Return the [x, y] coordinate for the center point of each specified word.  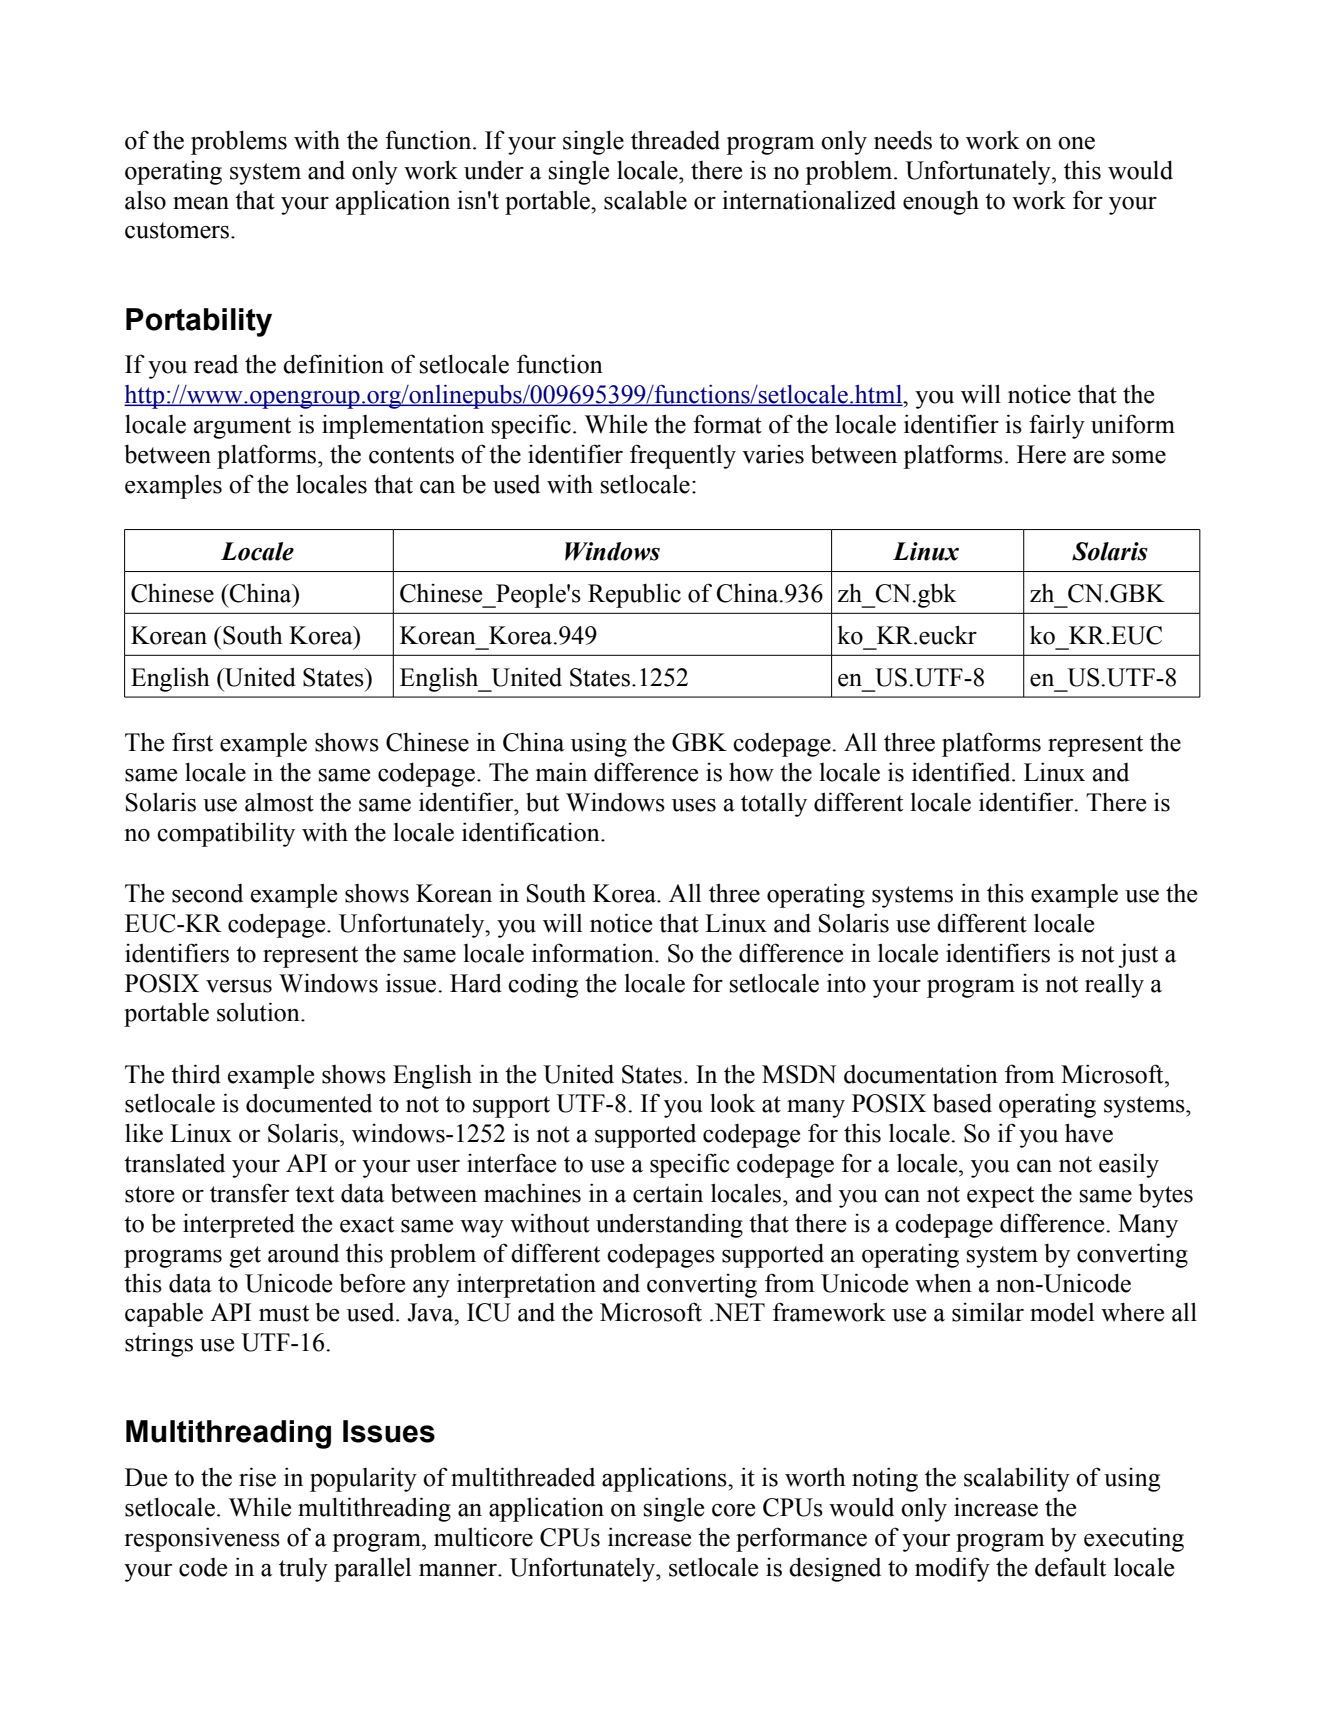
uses [694, 805]
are [1089, 457]
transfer [249, 1193]
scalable [645, 200]
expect [1000, 1197]
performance [801, 1539]
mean [201, 203]
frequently [683, 456]
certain [668, 1193]
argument [242, 428]
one [1076, 143]
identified [962, 772]
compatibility [226, 834]
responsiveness [202, 1539]
